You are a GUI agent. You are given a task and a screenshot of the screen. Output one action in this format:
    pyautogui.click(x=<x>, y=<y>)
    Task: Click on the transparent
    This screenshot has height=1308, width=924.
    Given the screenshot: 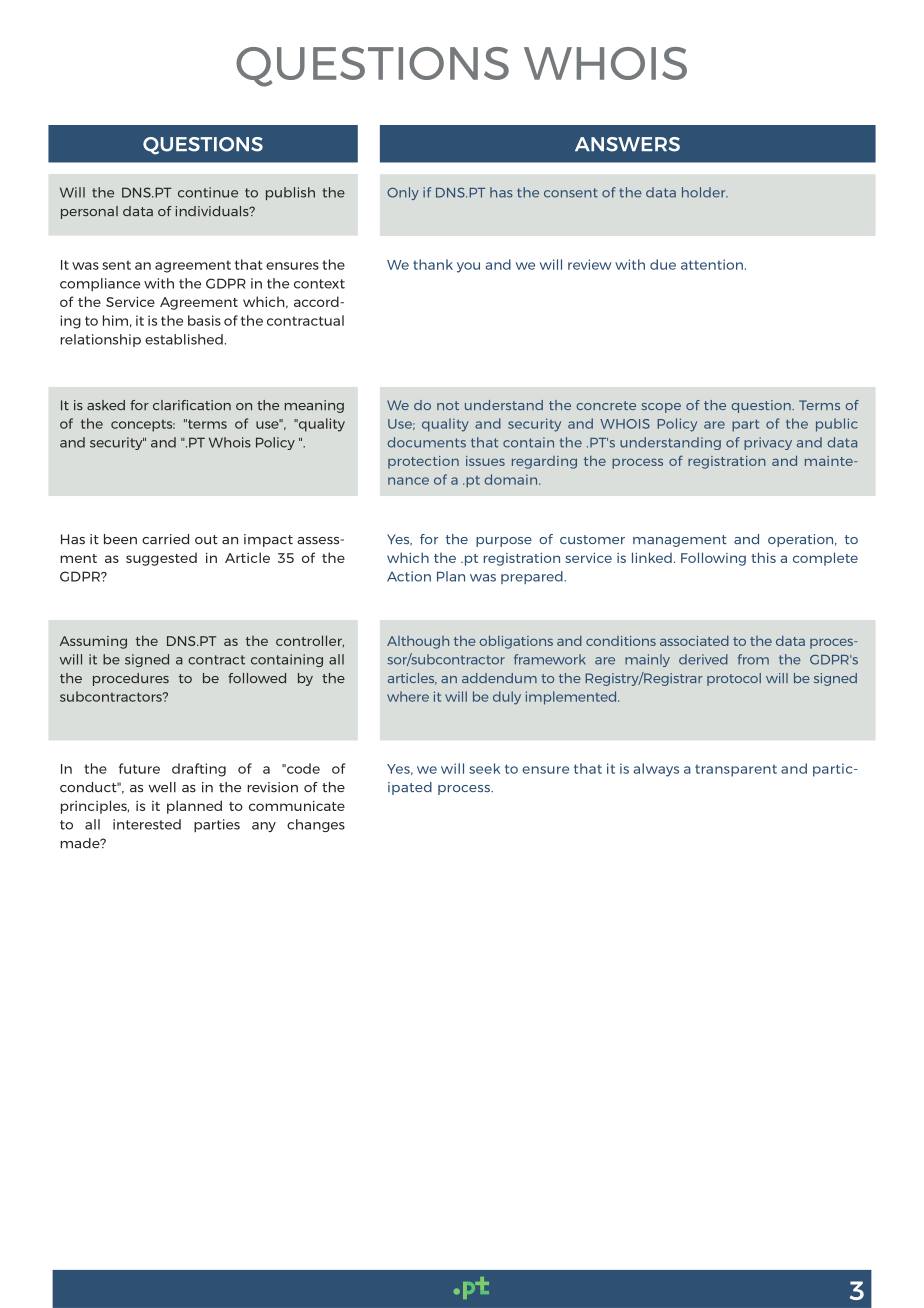 What is the action you would take?
    pyautogui.click(x=736, y=771)
